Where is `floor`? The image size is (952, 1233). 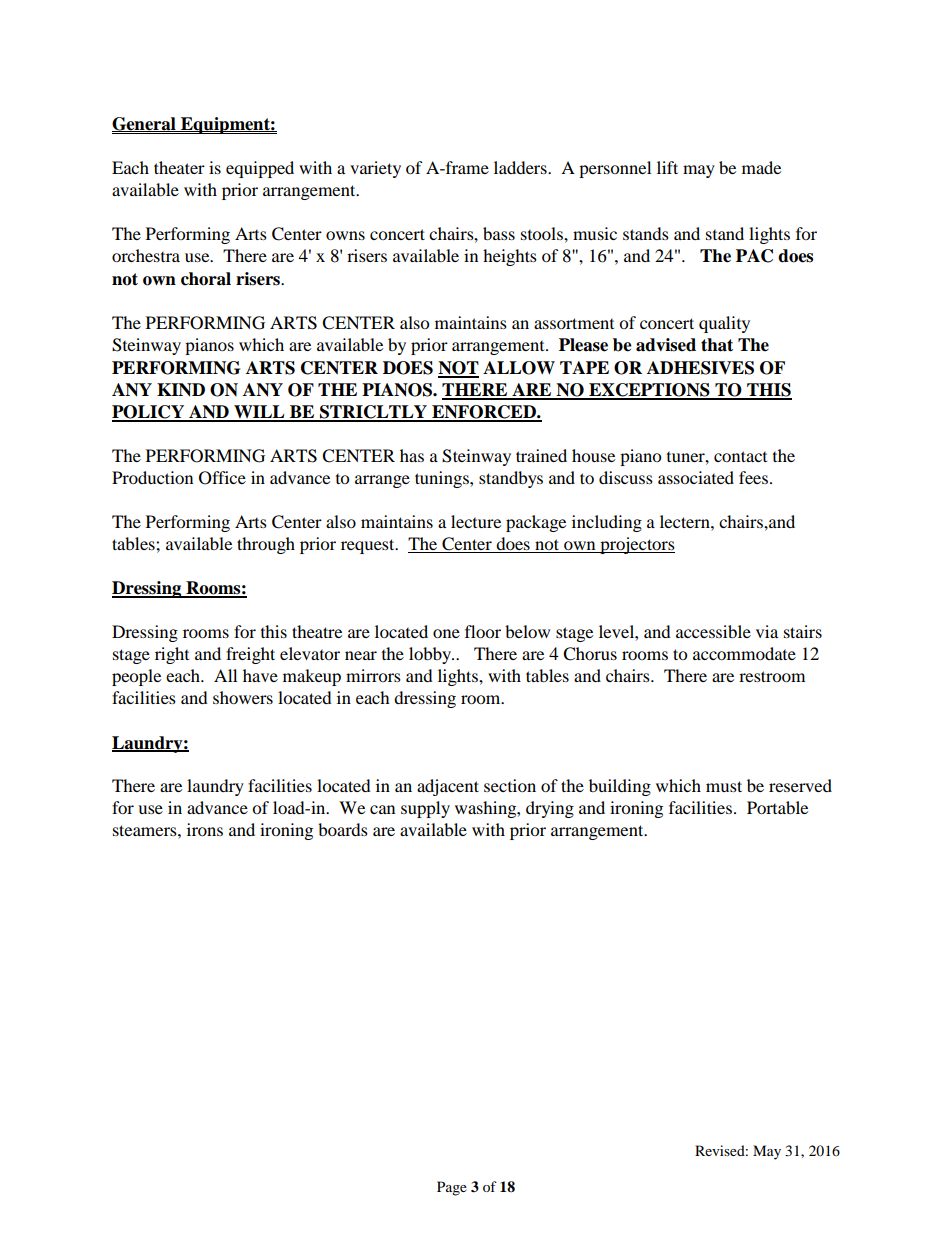
floor is located at coordinates (483, 631).
